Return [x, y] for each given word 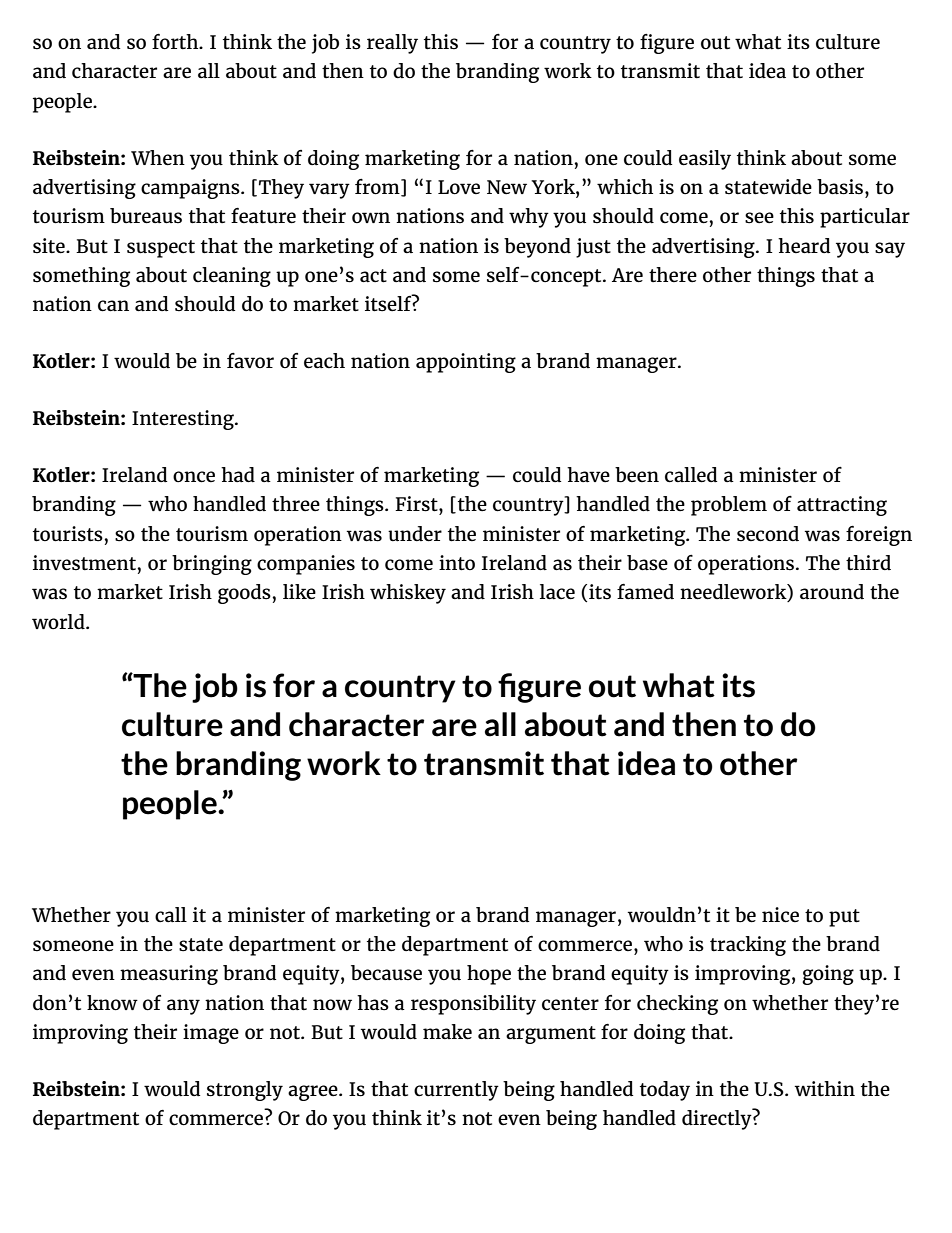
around [832, 592]
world [59, 622]
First [417, 504]
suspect [161, 249]
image [211, 1034]
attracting [842, 506]
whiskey [408, 594]
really [392, 44]
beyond [537, 248]
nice [780, 915]
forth [176, 42]
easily [705, 160]
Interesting [184, 420]
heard [804, 246]
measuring [169, 975]
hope [489, 975]
